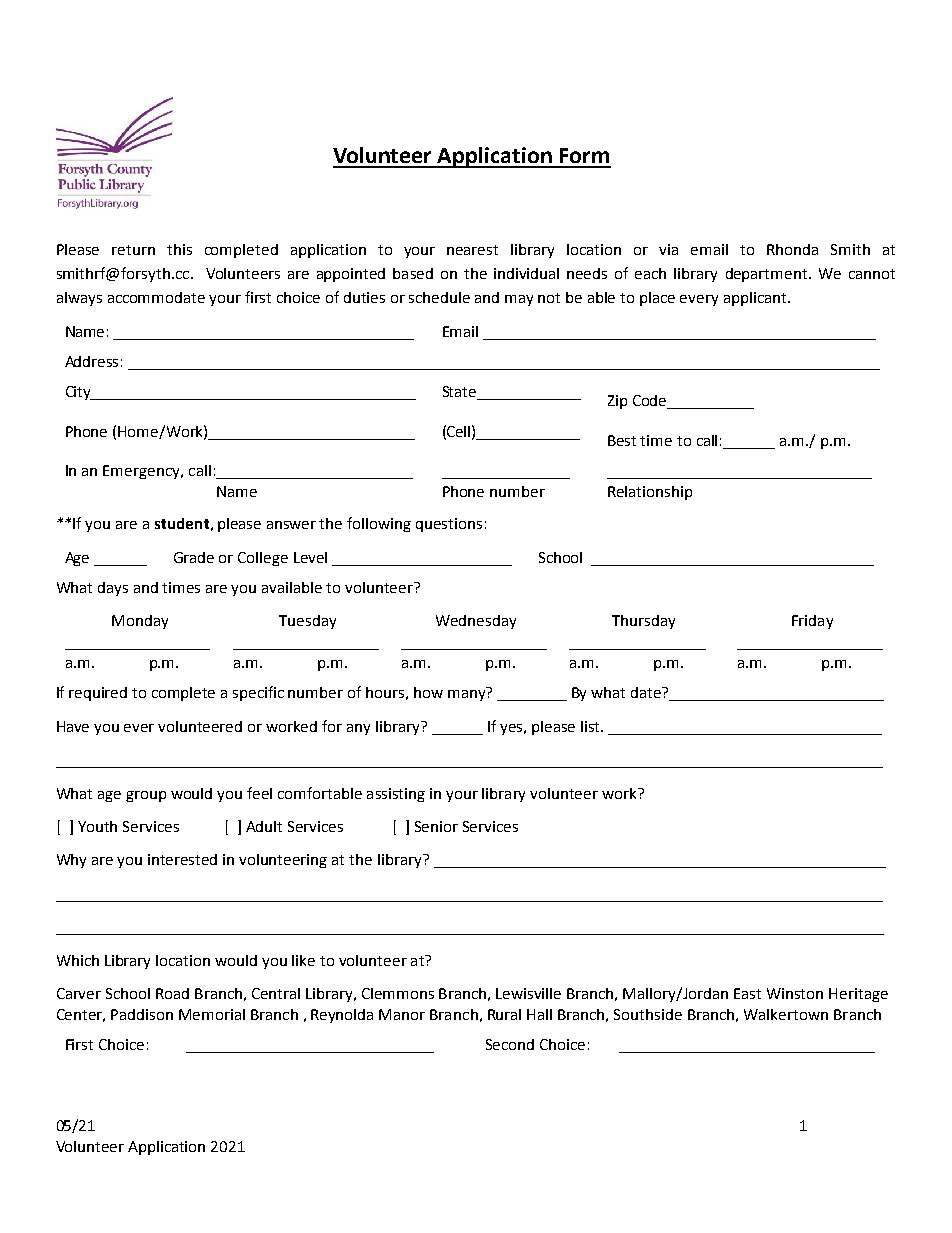 The width and height of the screenshot is (952, 1233). Describe the element at coordinates (212, 1014) in the screenshot. I see `Memorial` at that location.
